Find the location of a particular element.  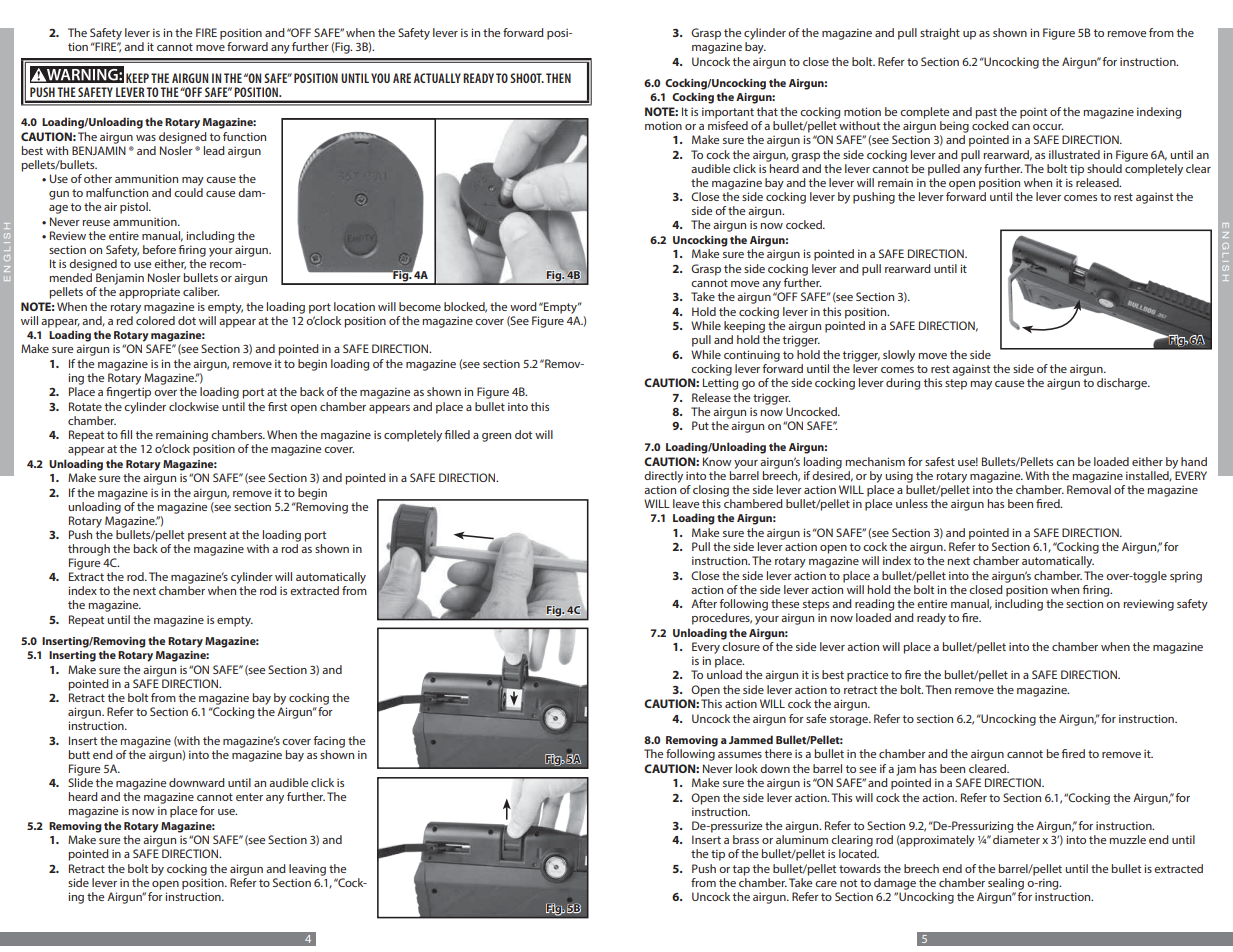

leaving is located at coordinates (307, 870).
